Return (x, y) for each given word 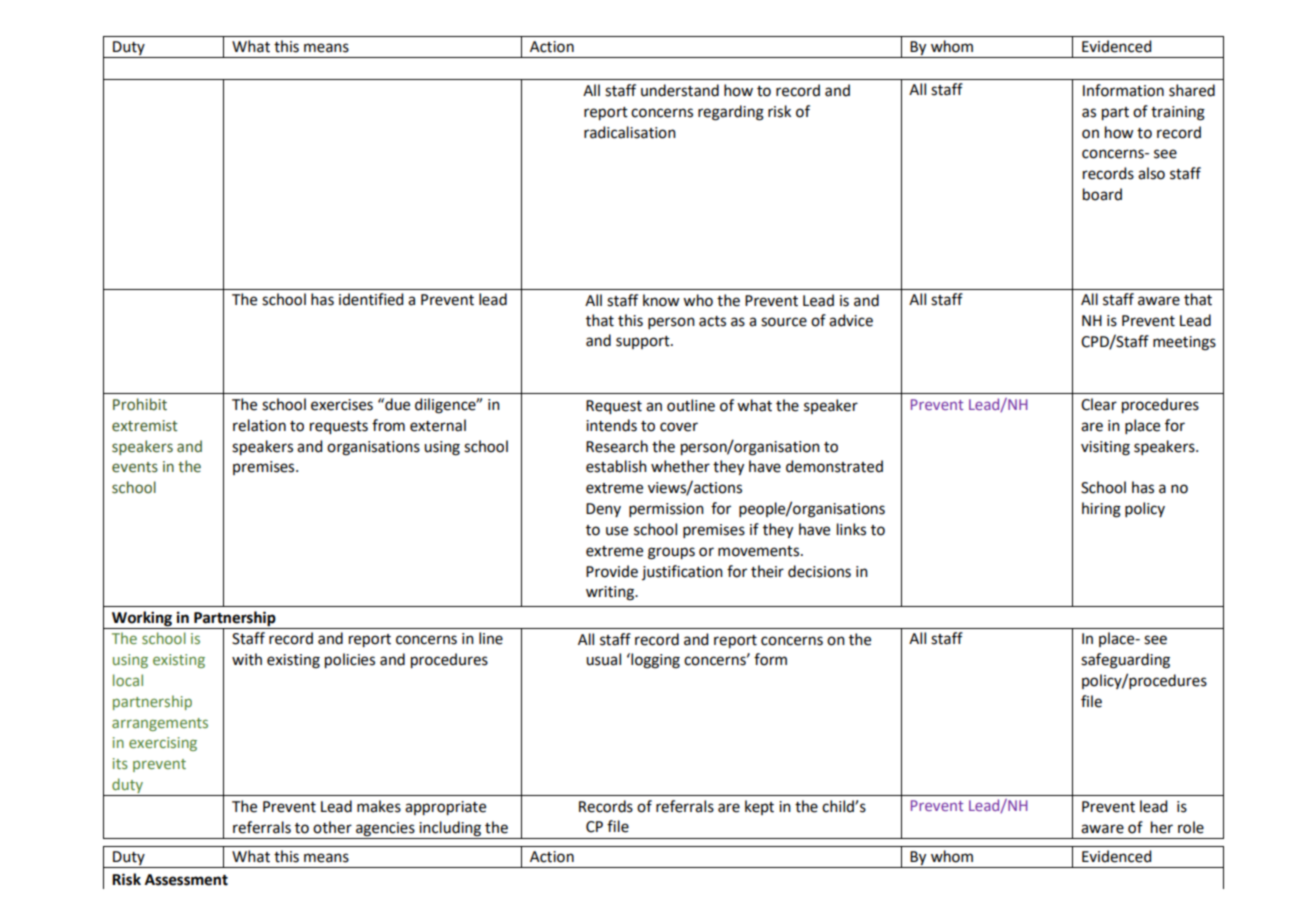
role (1191, 827)
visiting (1105, 448)
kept (759, 807)
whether (680, 466)
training (1178, 113)
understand (680, 90)
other (332, 827)
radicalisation (630, 132)
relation (259, 425)
